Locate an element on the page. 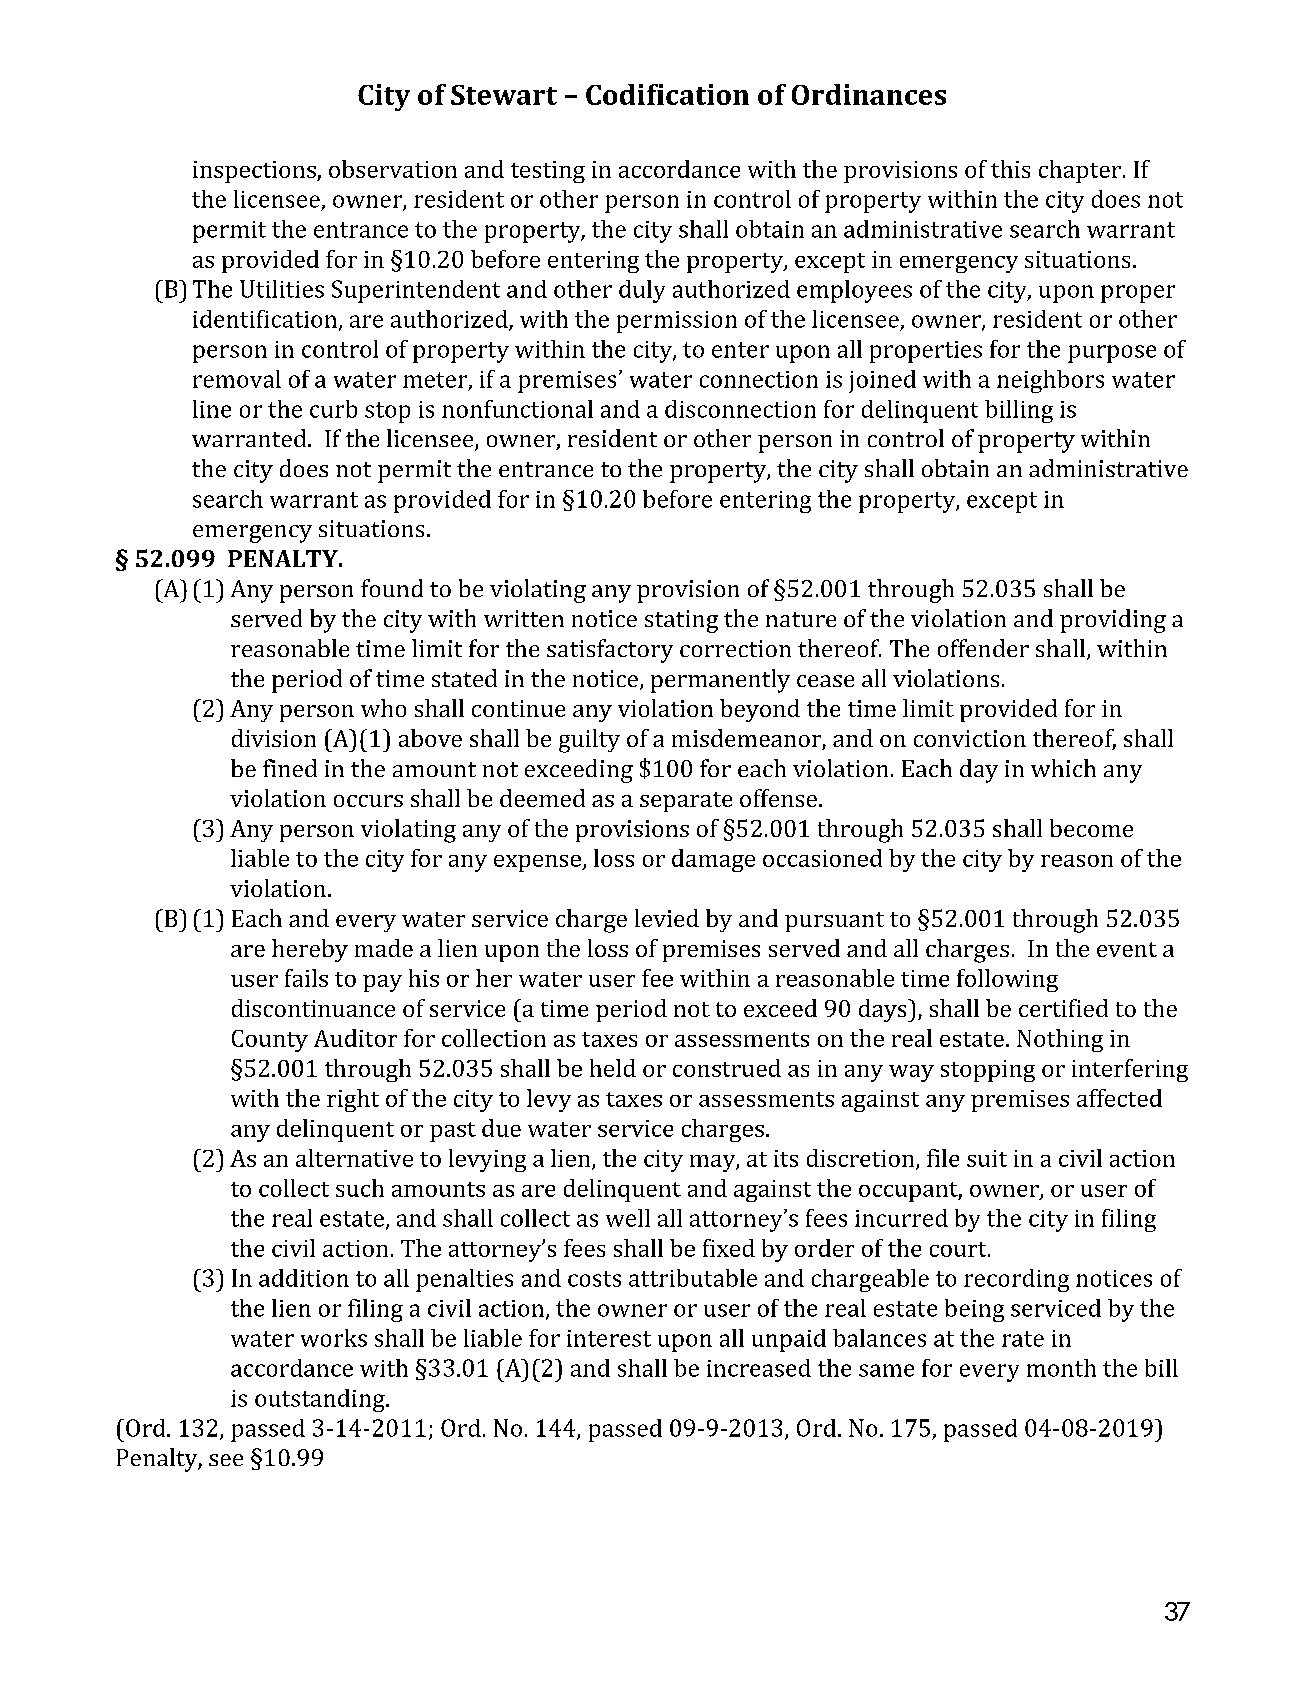 Image resolution: width=1304 pixels, height=1687 pixels. guilty is located at coordinates (589, 741).
